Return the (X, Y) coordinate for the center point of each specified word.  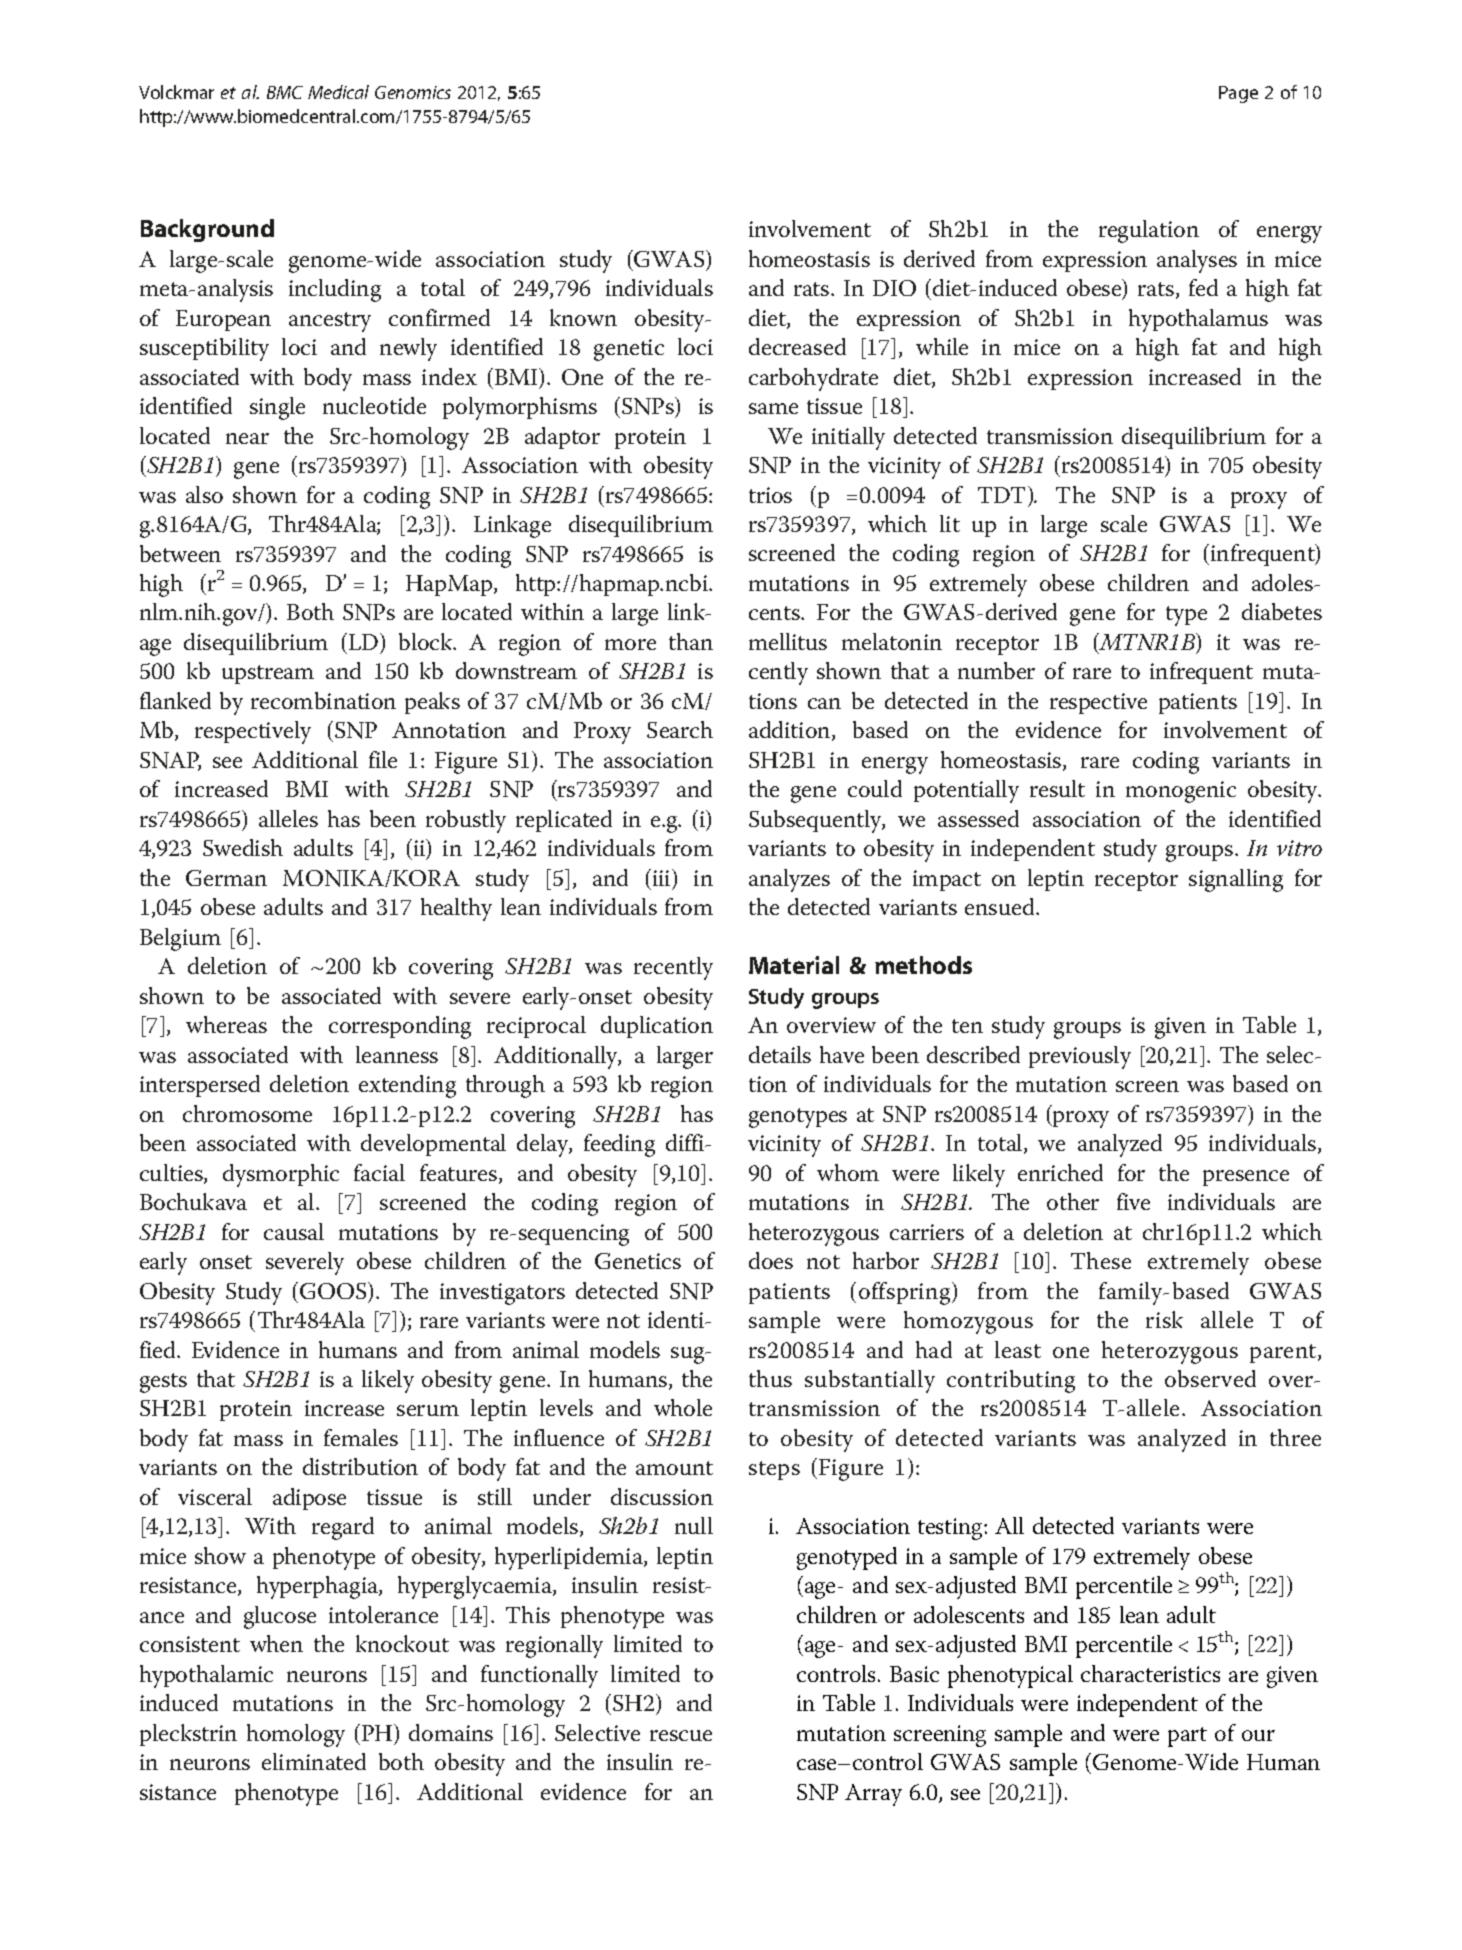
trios (770, 495)
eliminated (314, 1761)
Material (794, 965)
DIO (894, 288)
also (204, 494)
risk (1164, 1319)
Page (1238, 94)
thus (770, 1378)
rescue (681, 1735)
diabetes (1282, 611)
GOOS (334, 1290)
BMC (285, 92)
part (1187, 1737)
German (226, 878)
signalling (1236, 880)
